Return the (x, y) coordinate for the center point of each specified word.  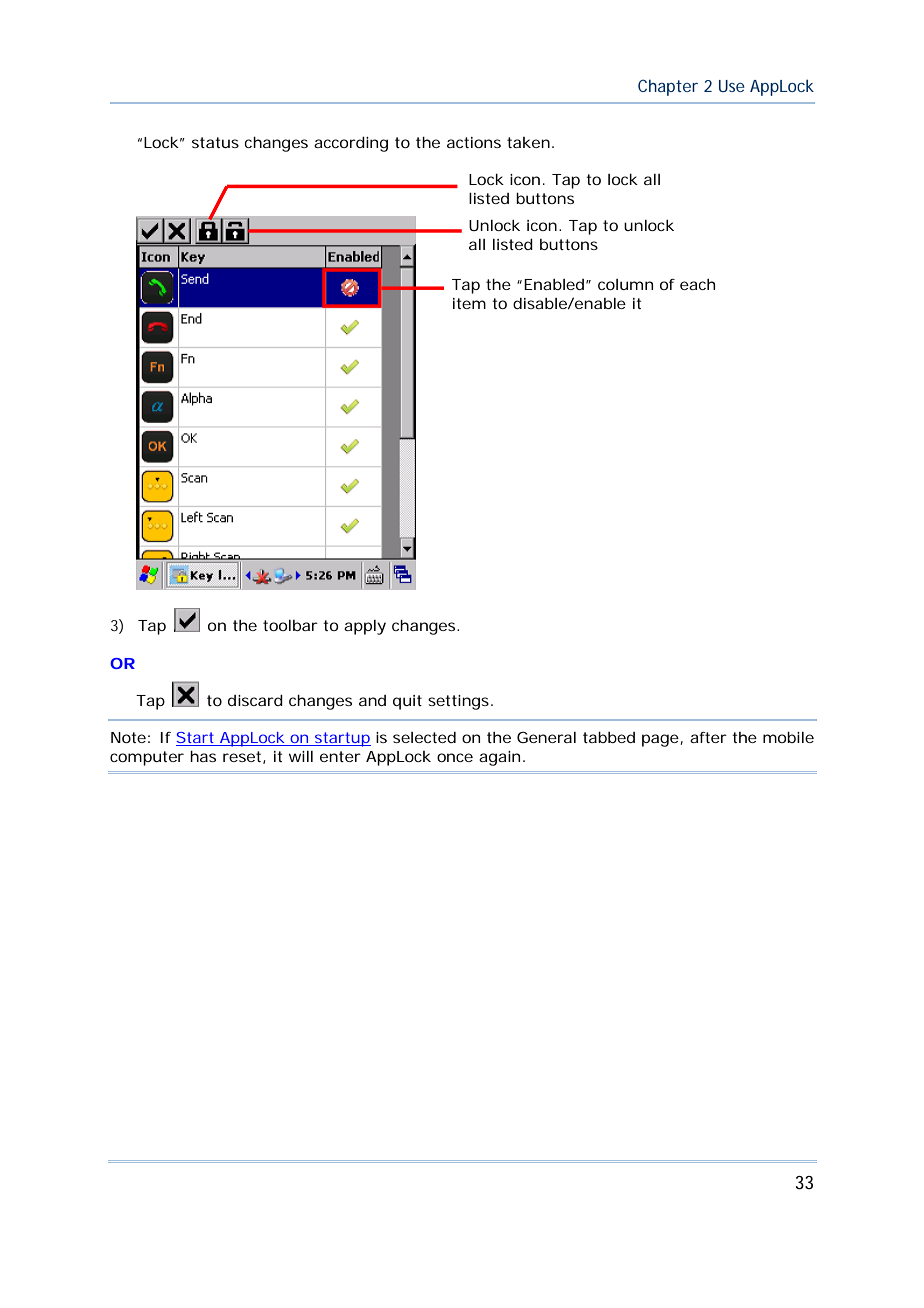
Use (732, 86)
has (203, 756)
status (215, 142)
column (625, 284)
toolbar (290, 625)
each (697, 284)
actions (474, 142)
